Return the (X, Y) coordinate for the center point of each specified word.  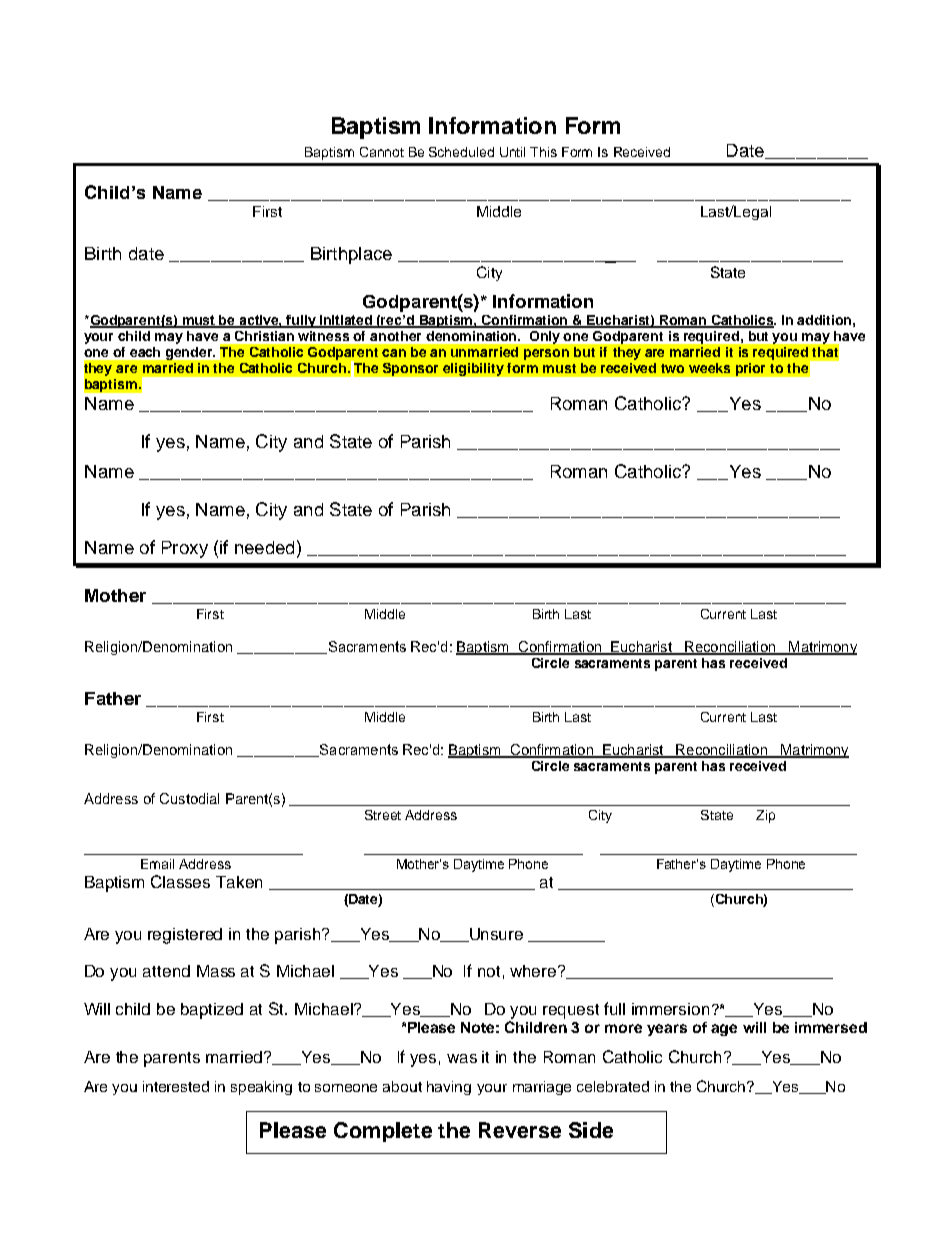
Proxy (185, 549)
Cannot (382, 152)
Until (512, 152)
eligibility (473, 369)
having (449, 1088)
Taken (239, 882)
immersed (831, 1027)
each (145, 352)
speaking (261, 1088)
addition (824, 320)
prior (750, 369)
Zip (765, 816)
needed (264, 547)
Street (383, 815)
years (667, 1030)
